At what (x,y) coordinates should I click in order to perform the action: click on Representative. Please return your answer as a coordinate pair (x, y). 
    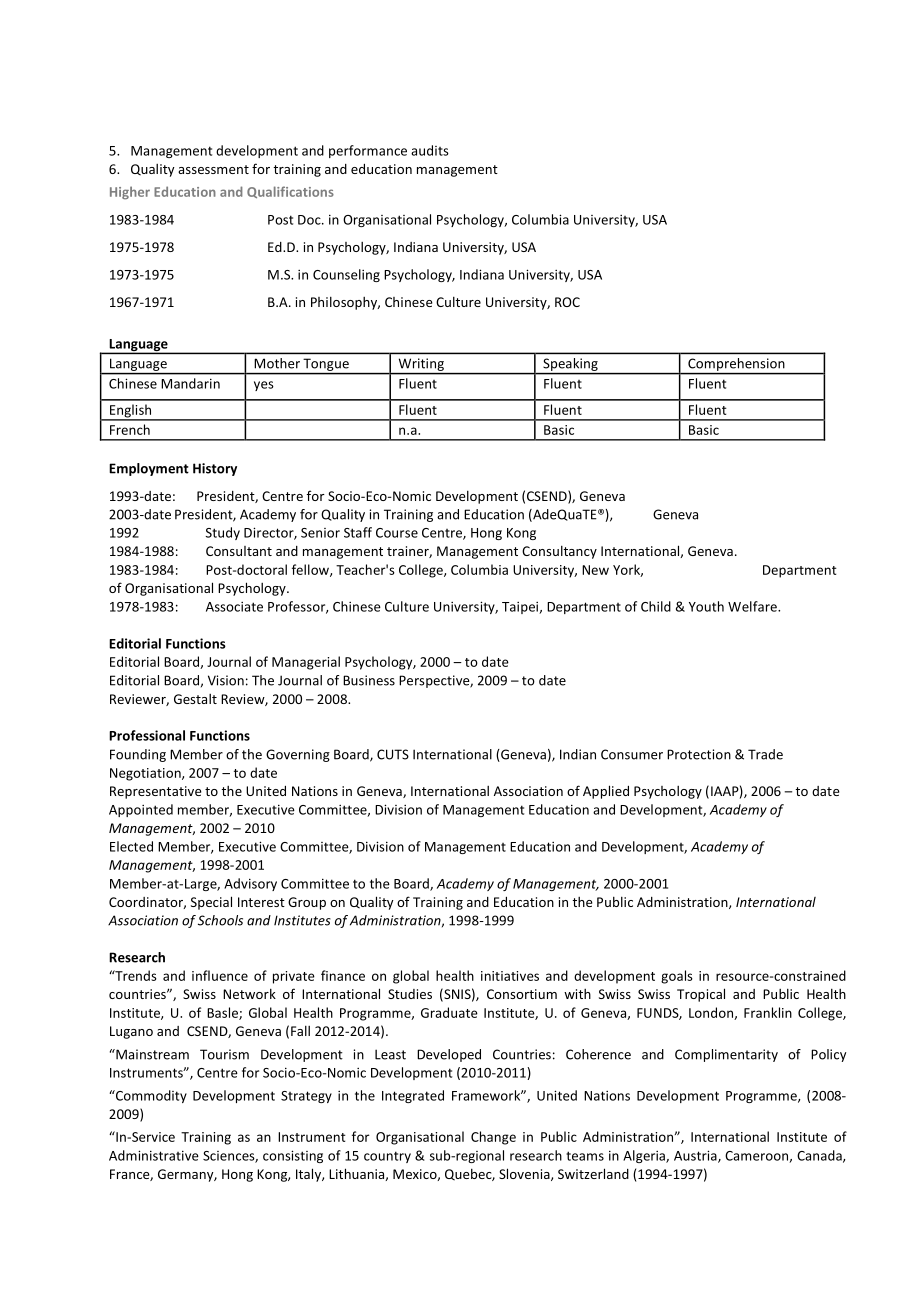
    Looking at the image, I should click on (156, 792).
